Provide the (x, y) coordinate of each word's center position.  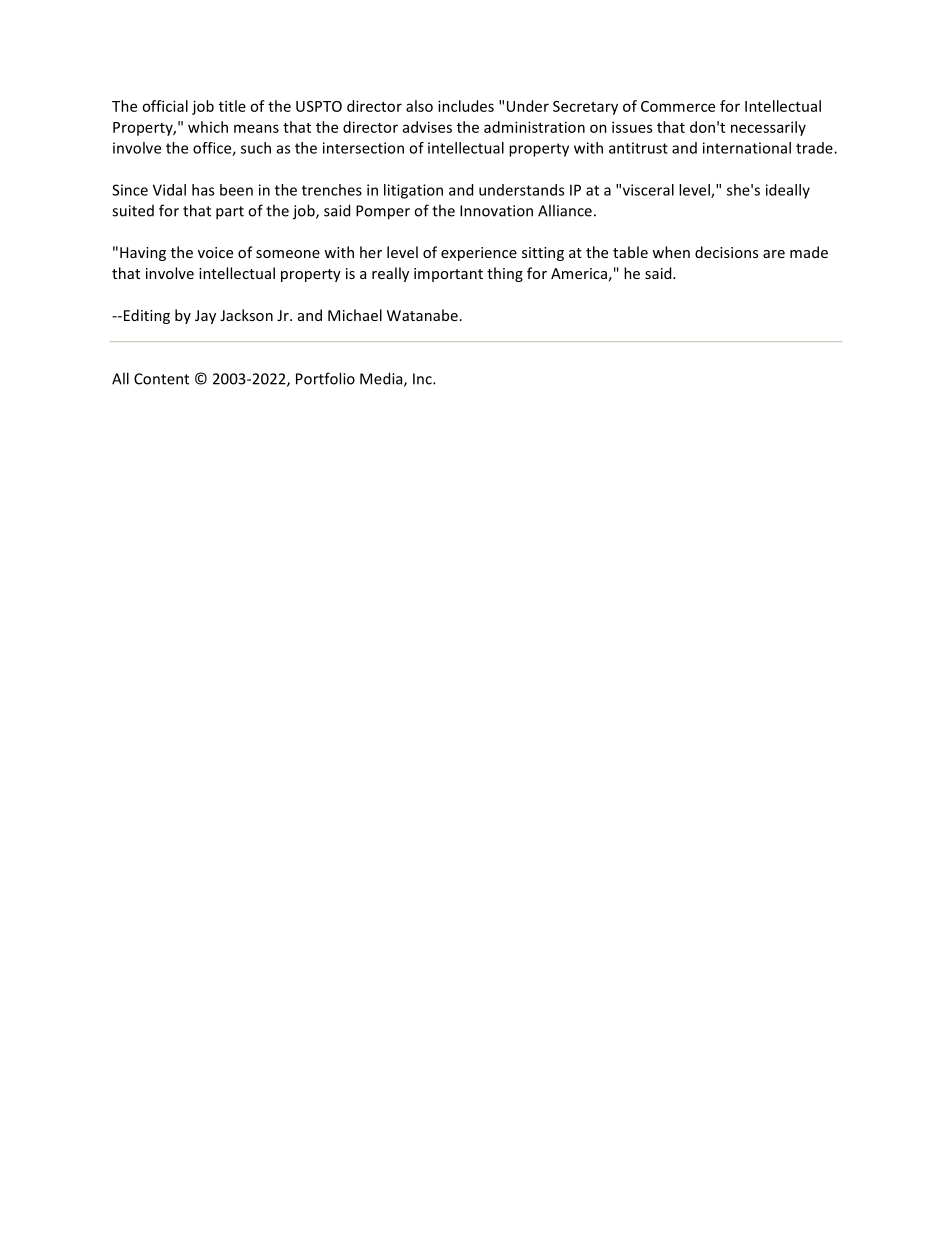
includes (466, 106)
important (448, 275)
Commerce (678, 106)
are (774, 254)
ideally (788, 191)
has (203, 190)
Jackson (246, 315)
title (232, 106)
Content (161, 379)
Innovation (496, 211)
